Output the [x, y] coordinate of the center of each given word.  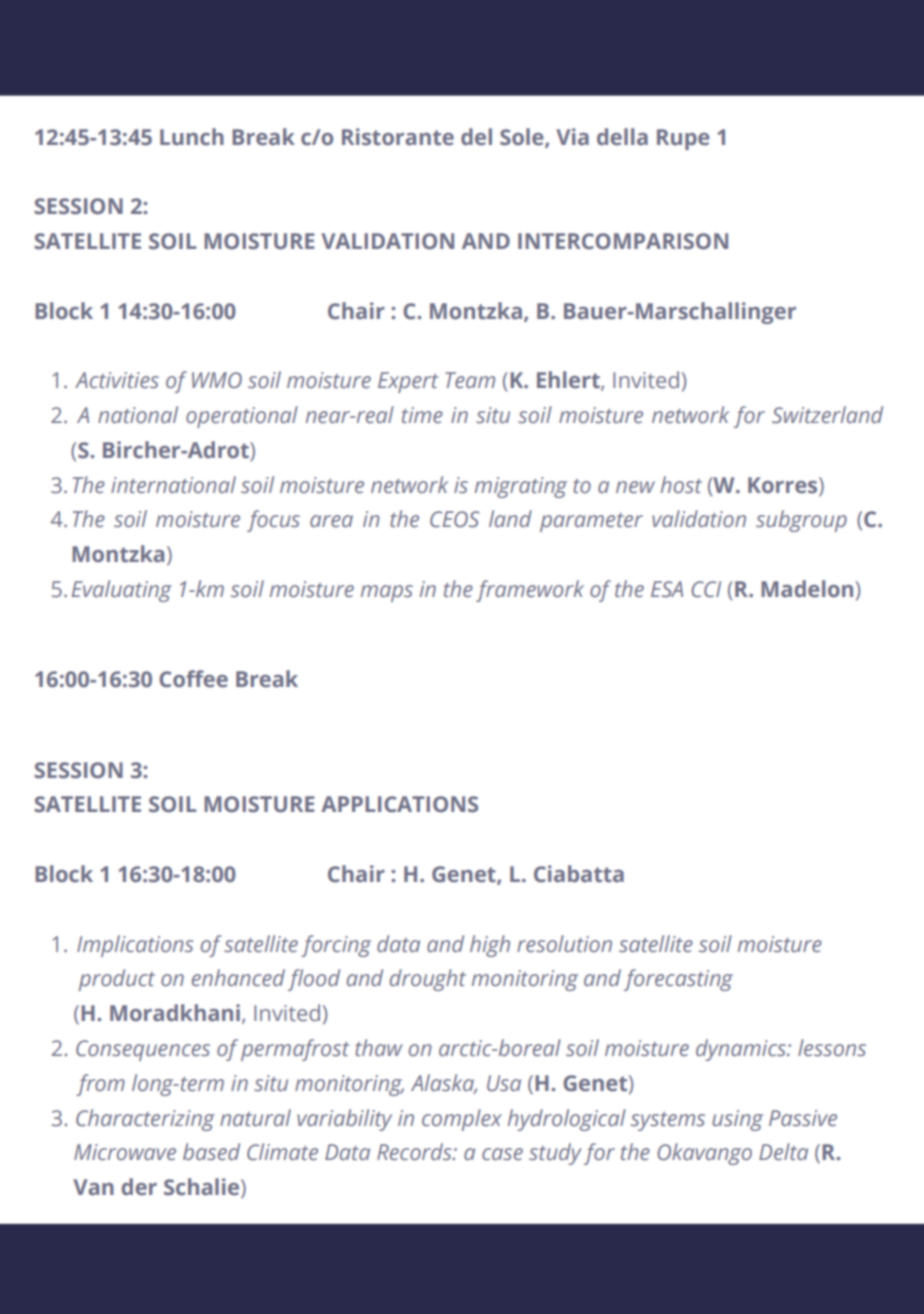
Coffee [193, 679]
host [681, 485]
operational [242, 417]
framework [530, 591]
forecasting [678, 980]
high [490, 946]
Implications [135, 946]
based [211, 1152]
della [622, 137]
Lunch [192, 137]
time [422, 415]
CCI [706, 589]
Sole [523, 137]
